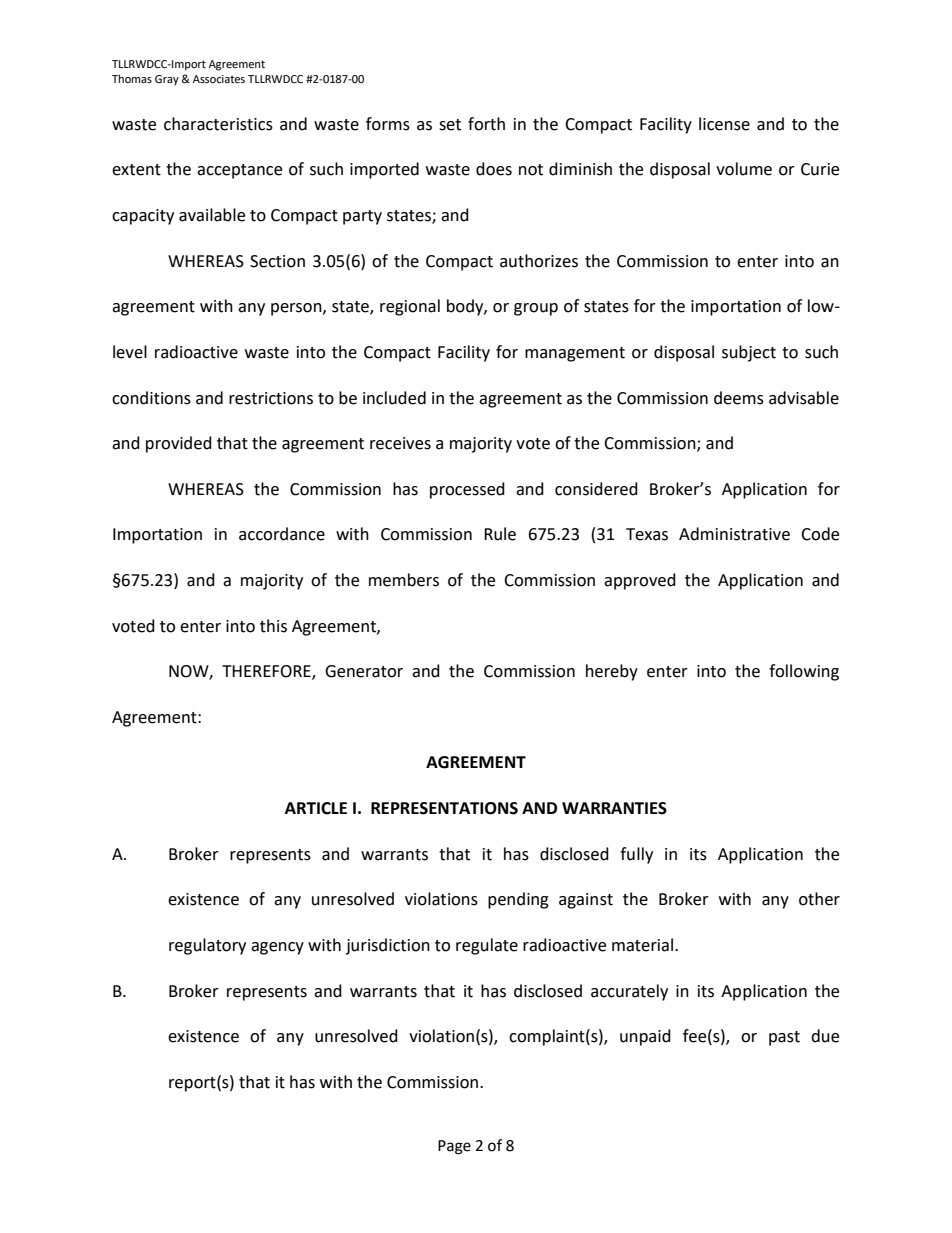 This screenshot has height=1233, width=952. Describe the element at coordinates (404, 580) in the screenshot. I see `members` at that location.
